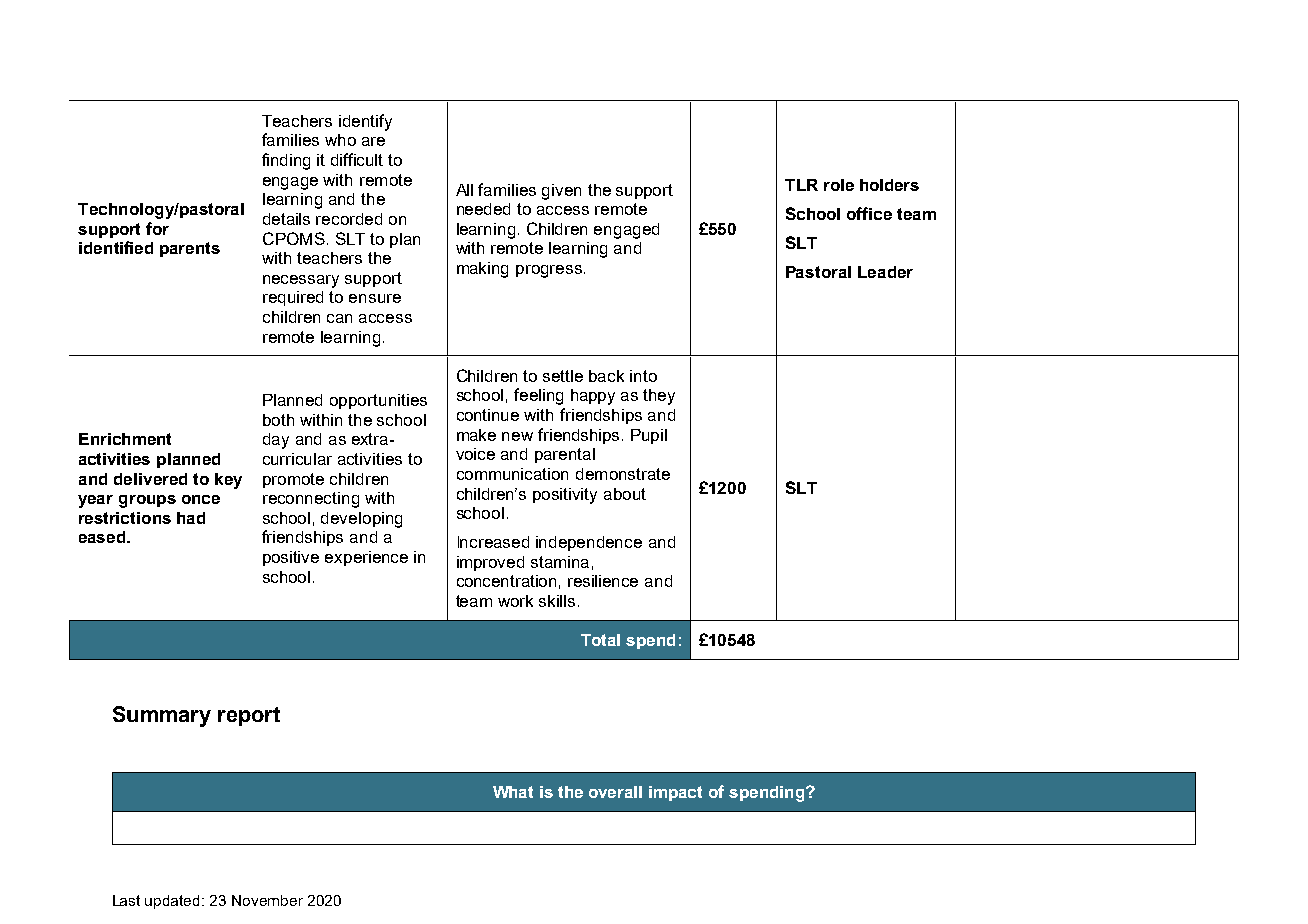 Image resolution: width=1308 pixels, height=924 pixels. What do you see at coordinates (191, 518) in the screenshot?
I see `had` at bounding box center [191, 518].
